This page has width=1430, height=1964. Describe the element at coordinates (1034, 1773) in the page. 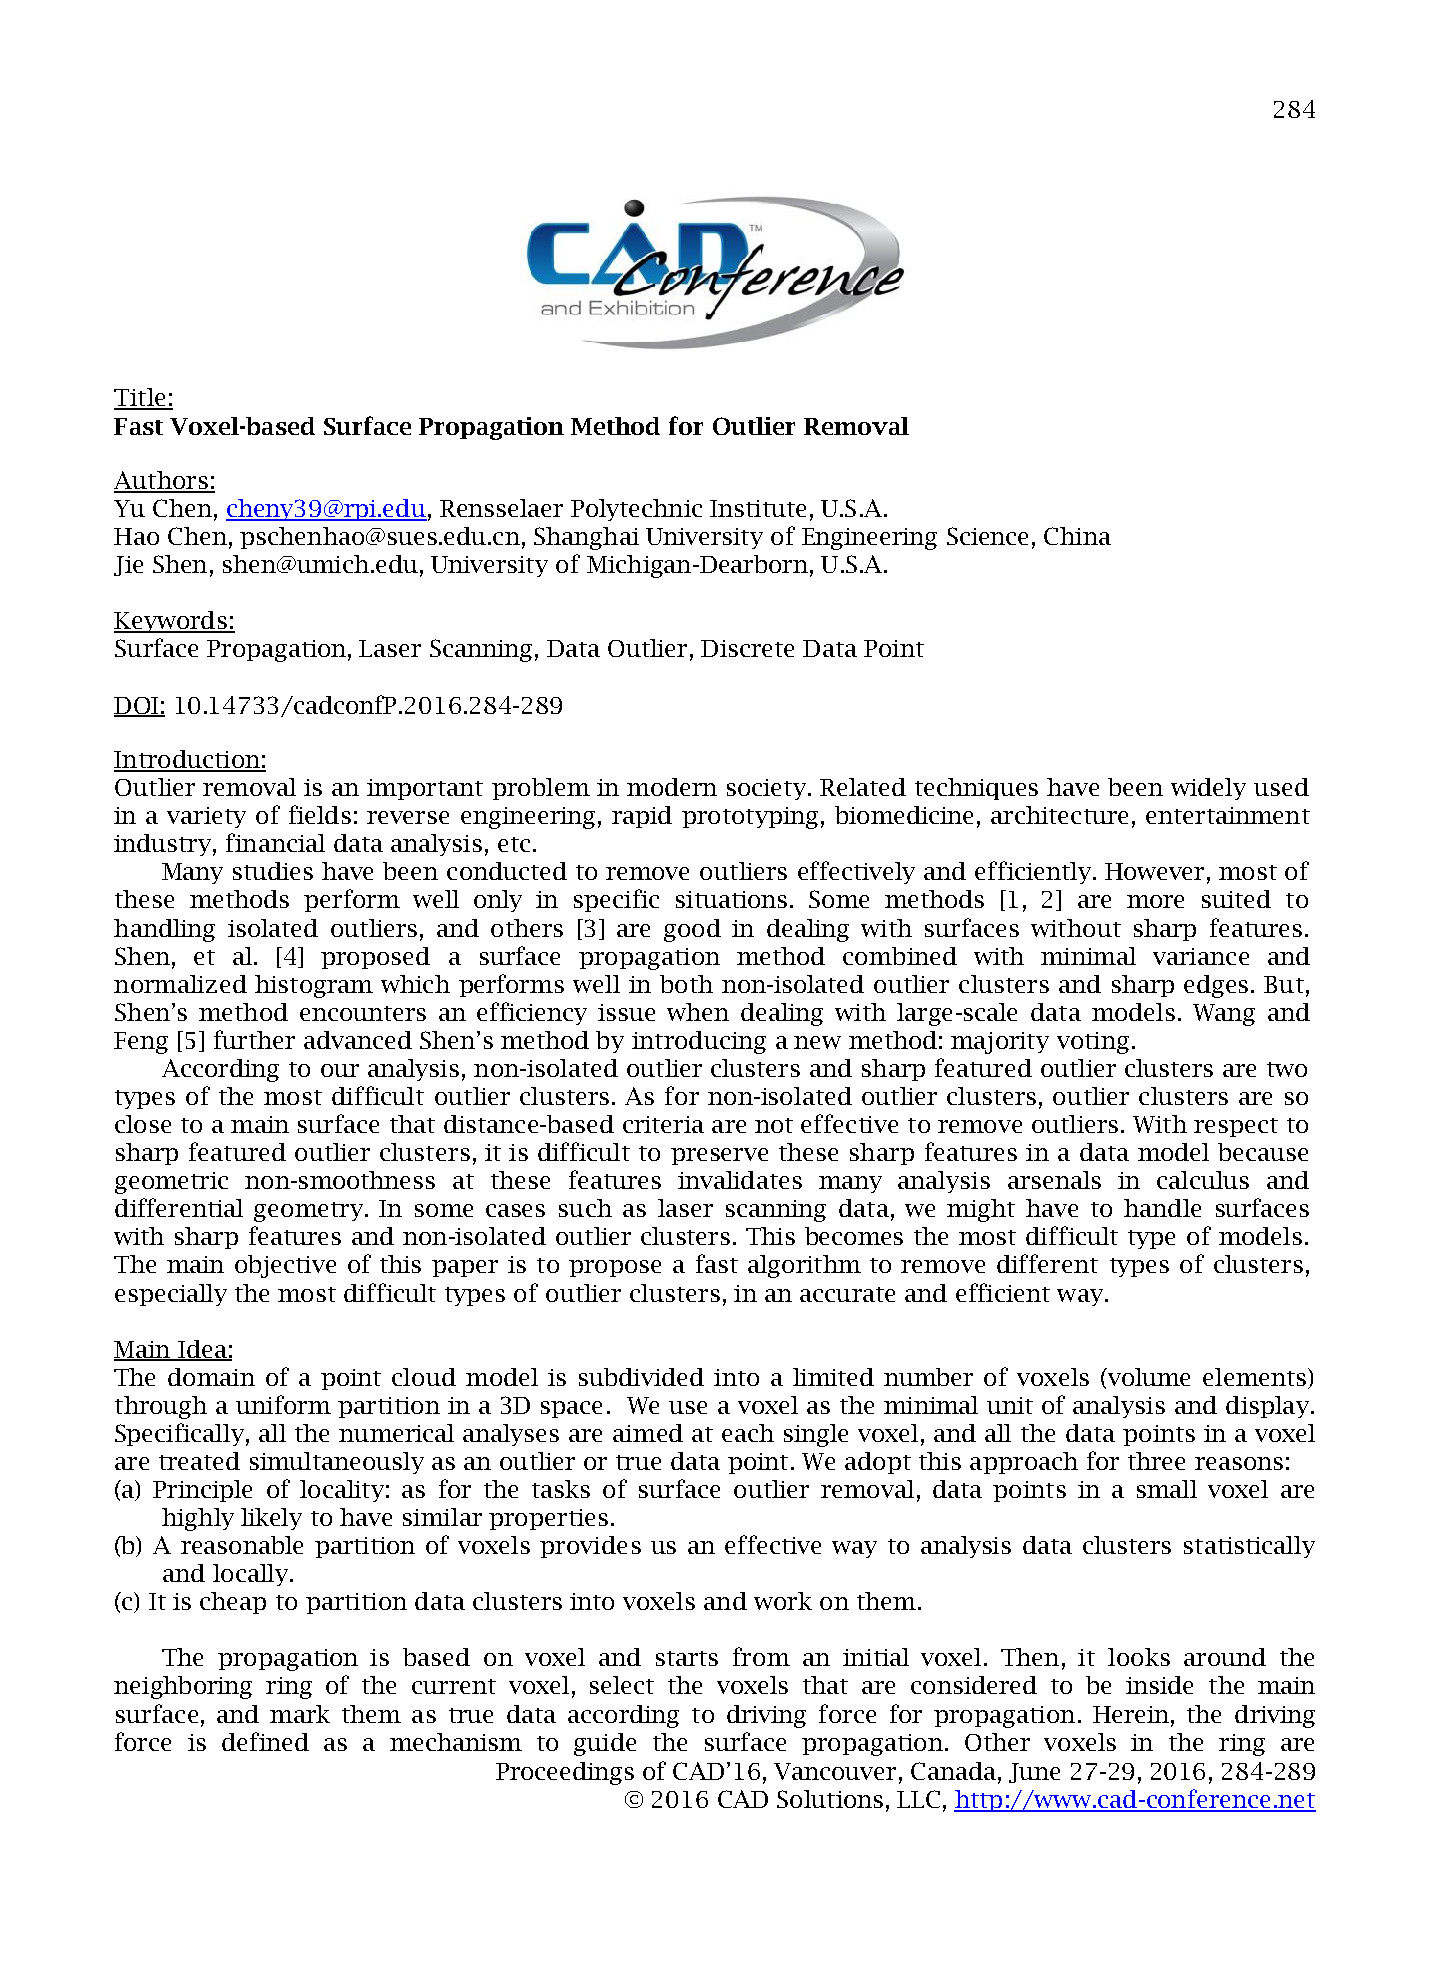

I see `June` at that location.
